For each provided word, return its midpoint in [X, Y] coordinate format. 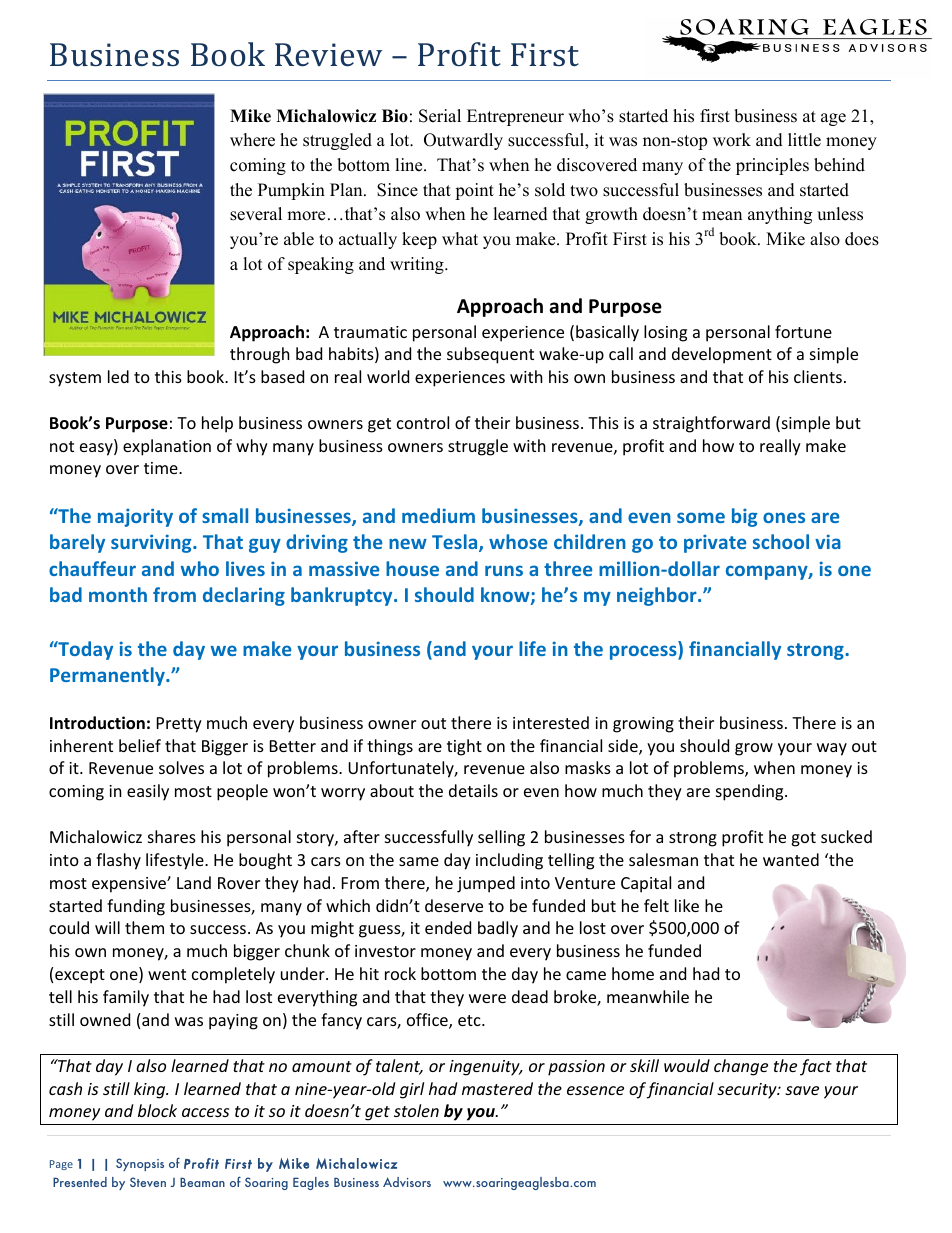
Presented [80, 1182]
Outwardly [463, 141]
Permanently [108, 676]
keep [419, 240]
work [732, 140]
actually [368, 240]
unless [840, 214]
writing [418, 265]
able [299, 239]
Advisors [407, 1182]
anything [780, 215]
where [252, 140]
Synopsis [140, 1164]
